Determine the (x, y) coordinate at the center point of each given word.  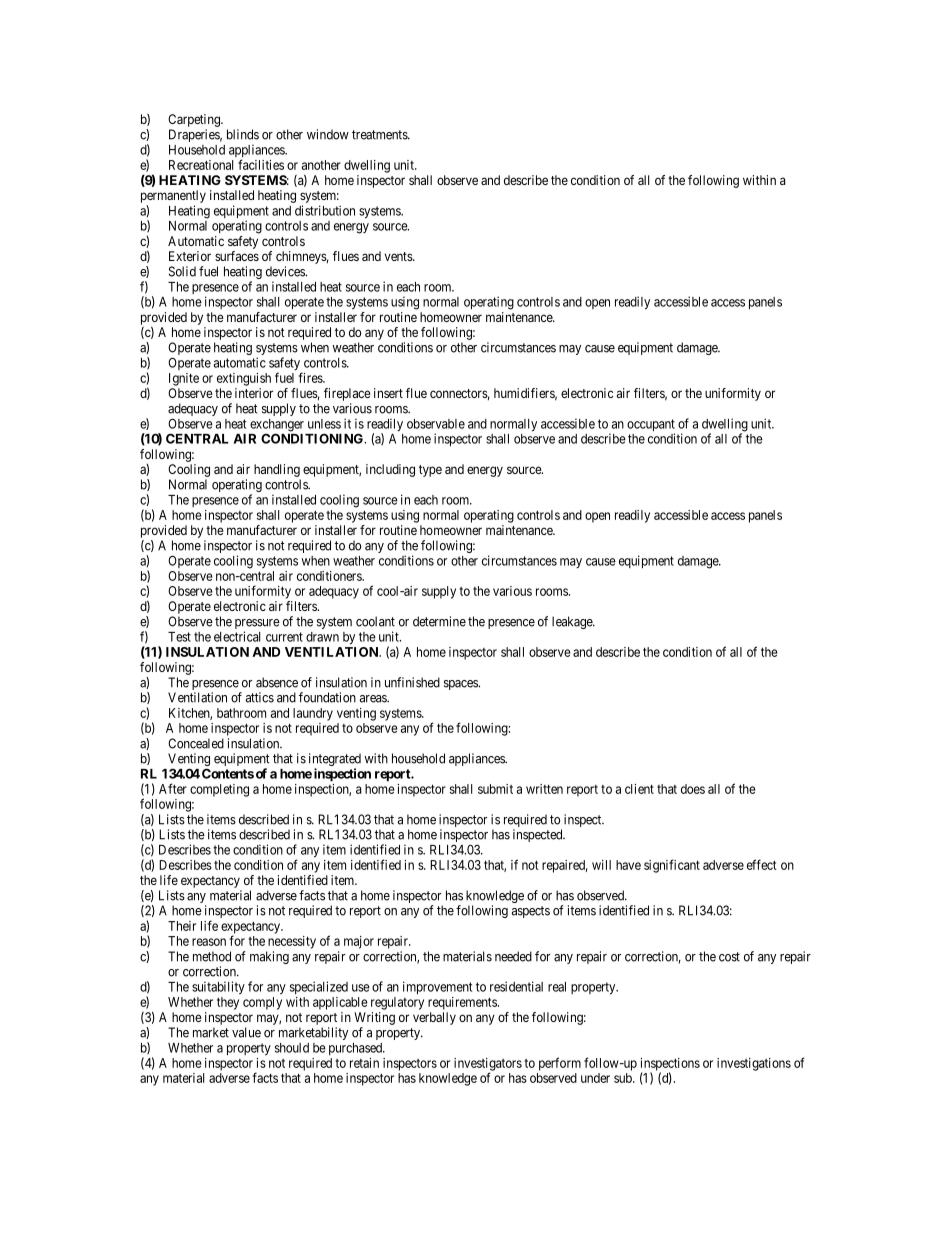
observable (436, 424)
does (693, 789)
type (430, 471)
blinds (243, 134)
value (246, 1032)
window (328, 134)
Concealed (196, 743)
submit (495, 789)
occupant (651, 426)
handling (277, 470)
